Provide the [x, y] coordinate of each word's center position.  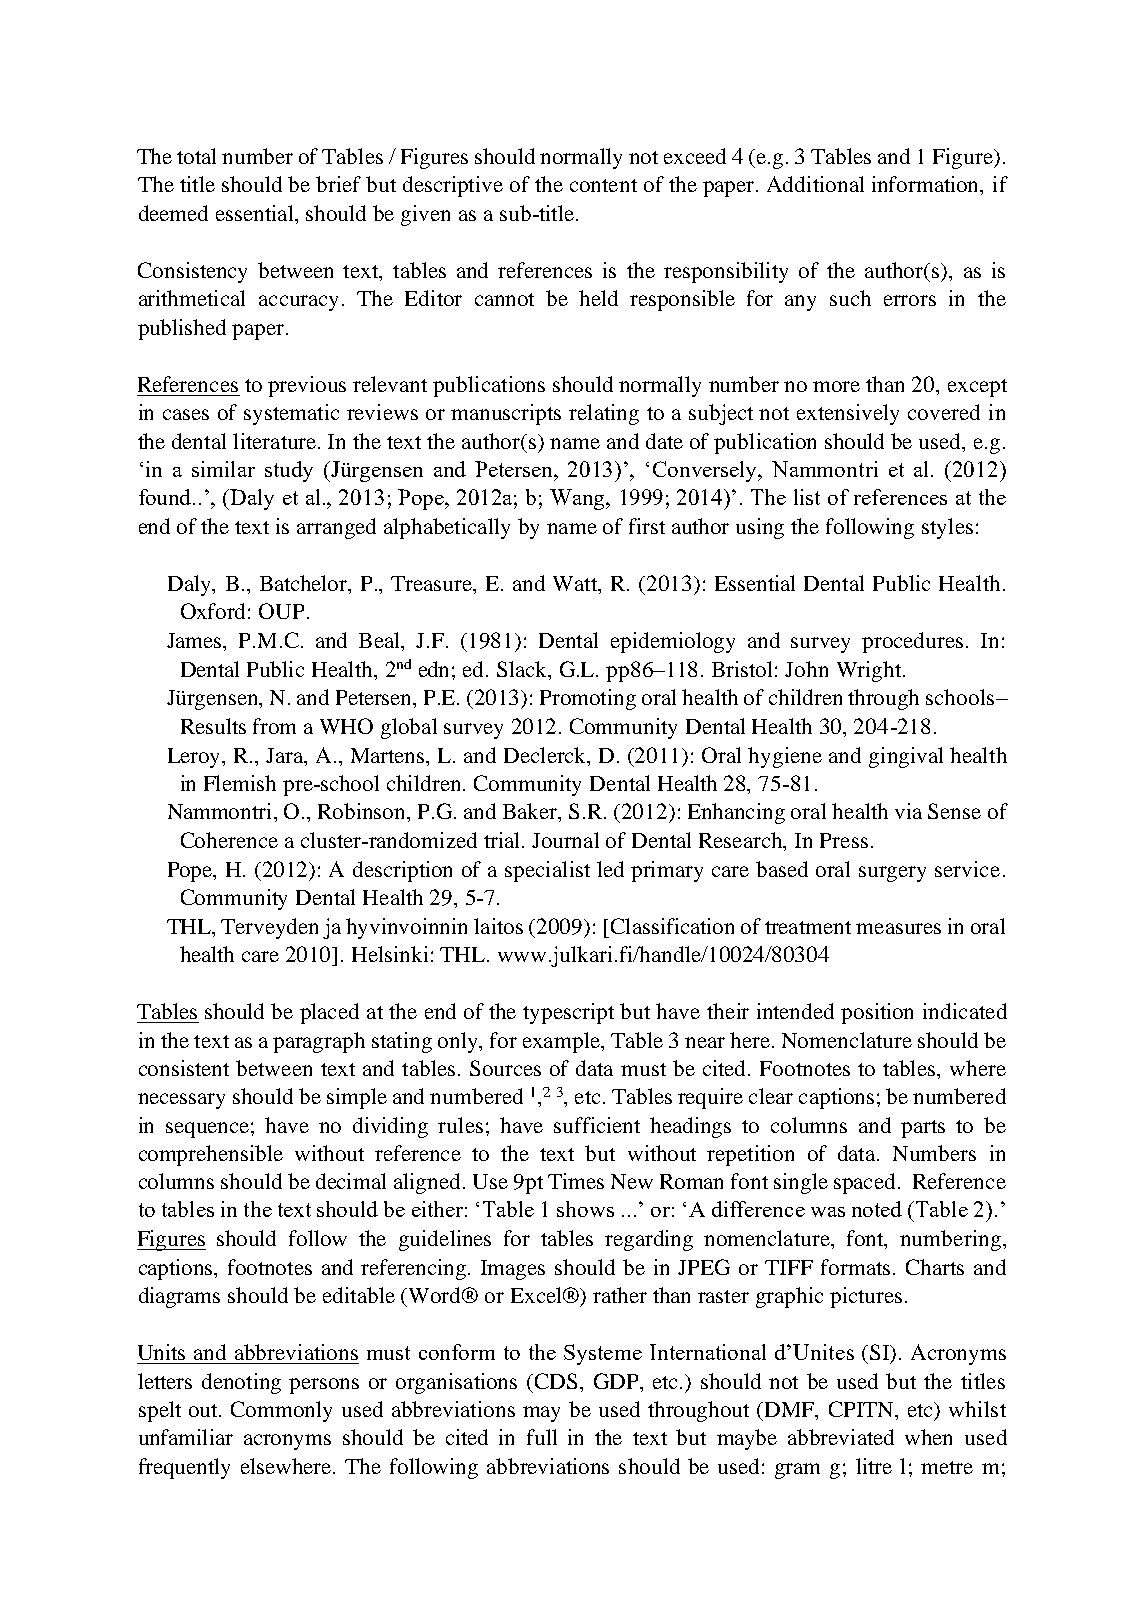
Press [844, 840]
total [196, 156]
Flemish [240, 783]
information [927, 185]
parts [923, 1129]
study [289, 471]
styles [947, 528]
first [647, 526]
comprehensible [211, 1155]
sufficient [597, 1125]
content [603, 185]
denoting [241, 1383]
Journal [565, 840]
